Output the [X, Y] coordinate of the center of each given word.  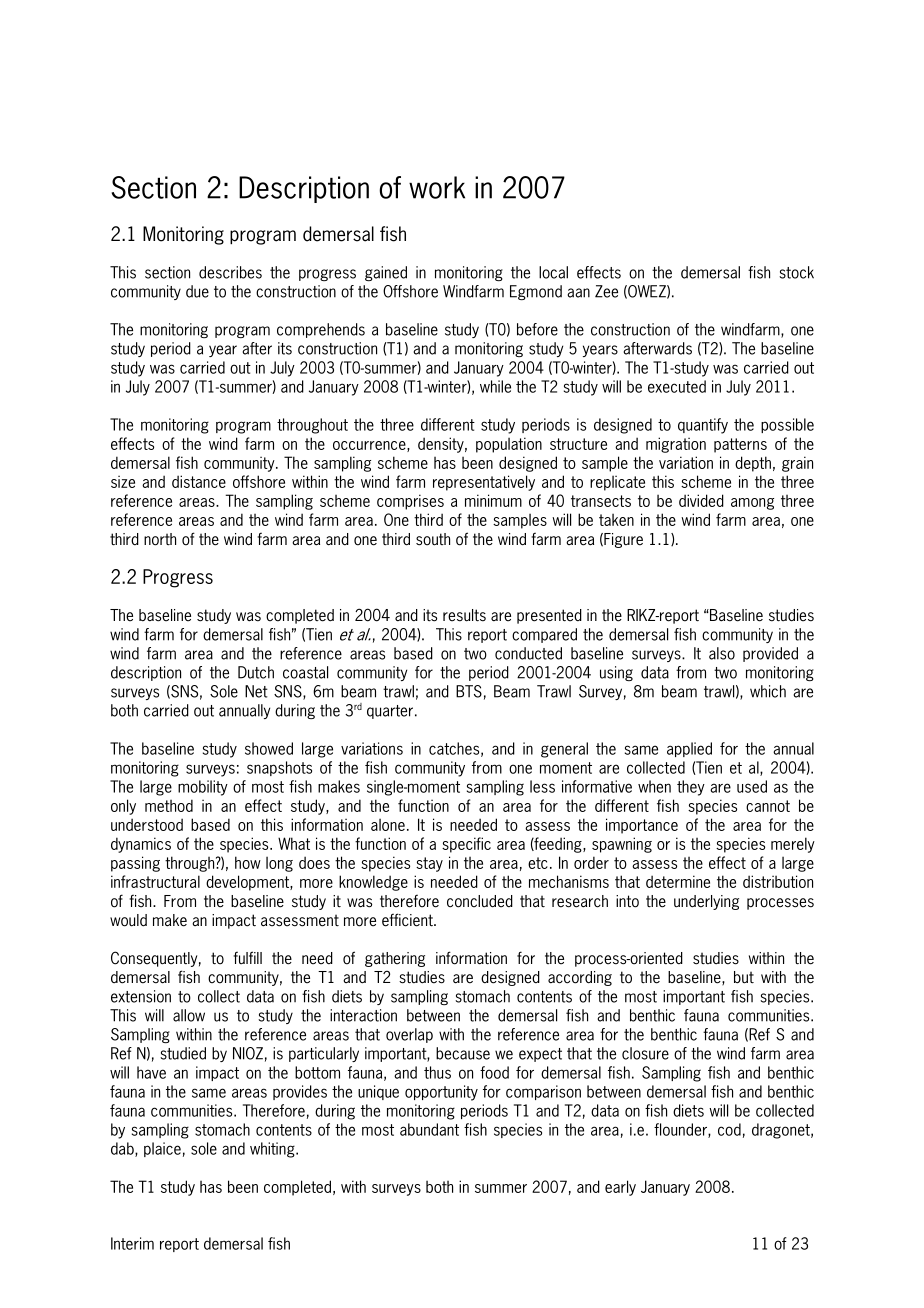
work [437, 187]
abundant [429, 1129]
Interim [132, 1243]
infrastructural [155, 881]
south [433, 539]
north [160, 539]
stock [796, 272]
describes [230, 272]
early [620, 1188]
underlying [706, 902]
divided [701, 500]
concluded [480, 901]
